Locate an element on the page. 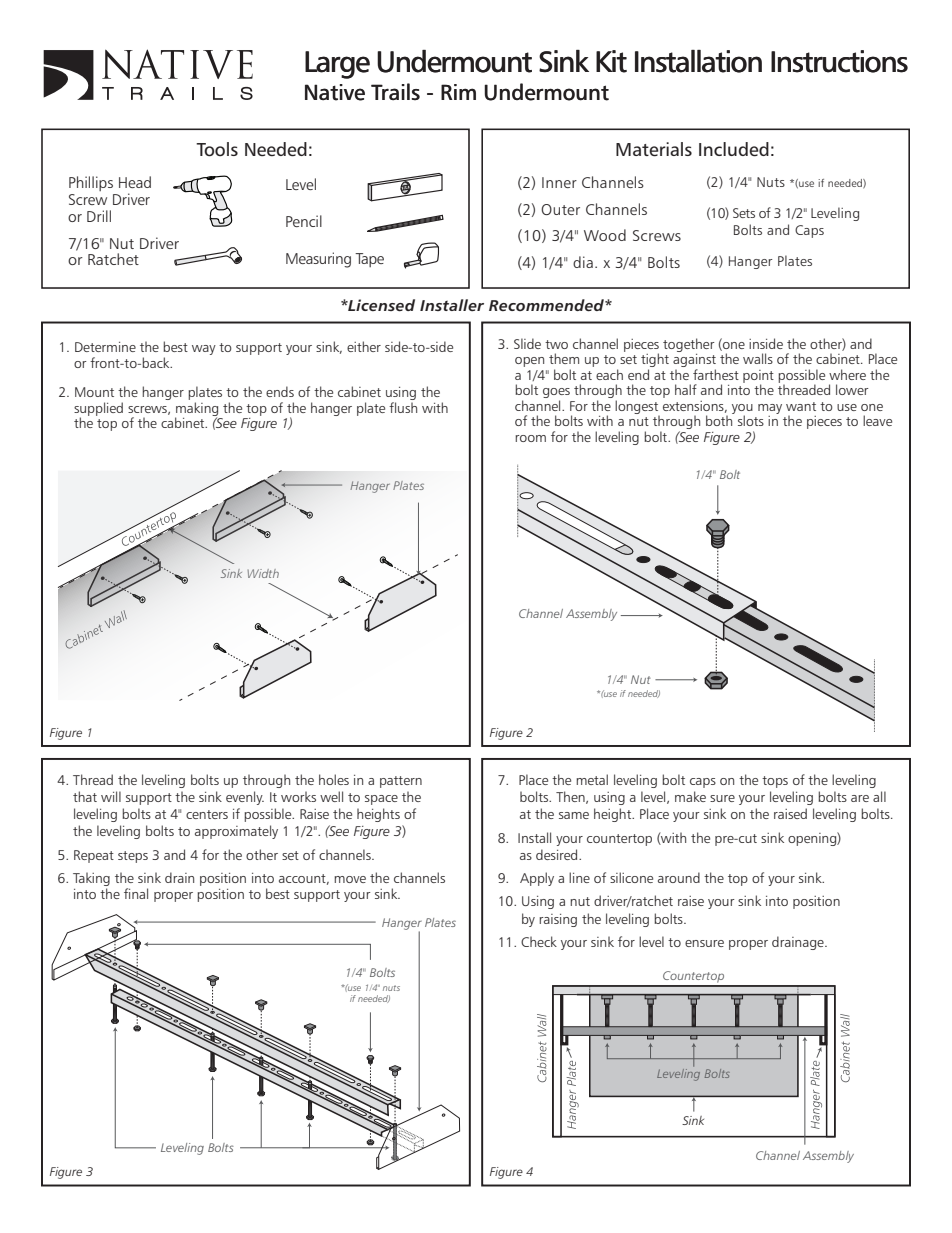  Head is located at coordinates (135, 182).
